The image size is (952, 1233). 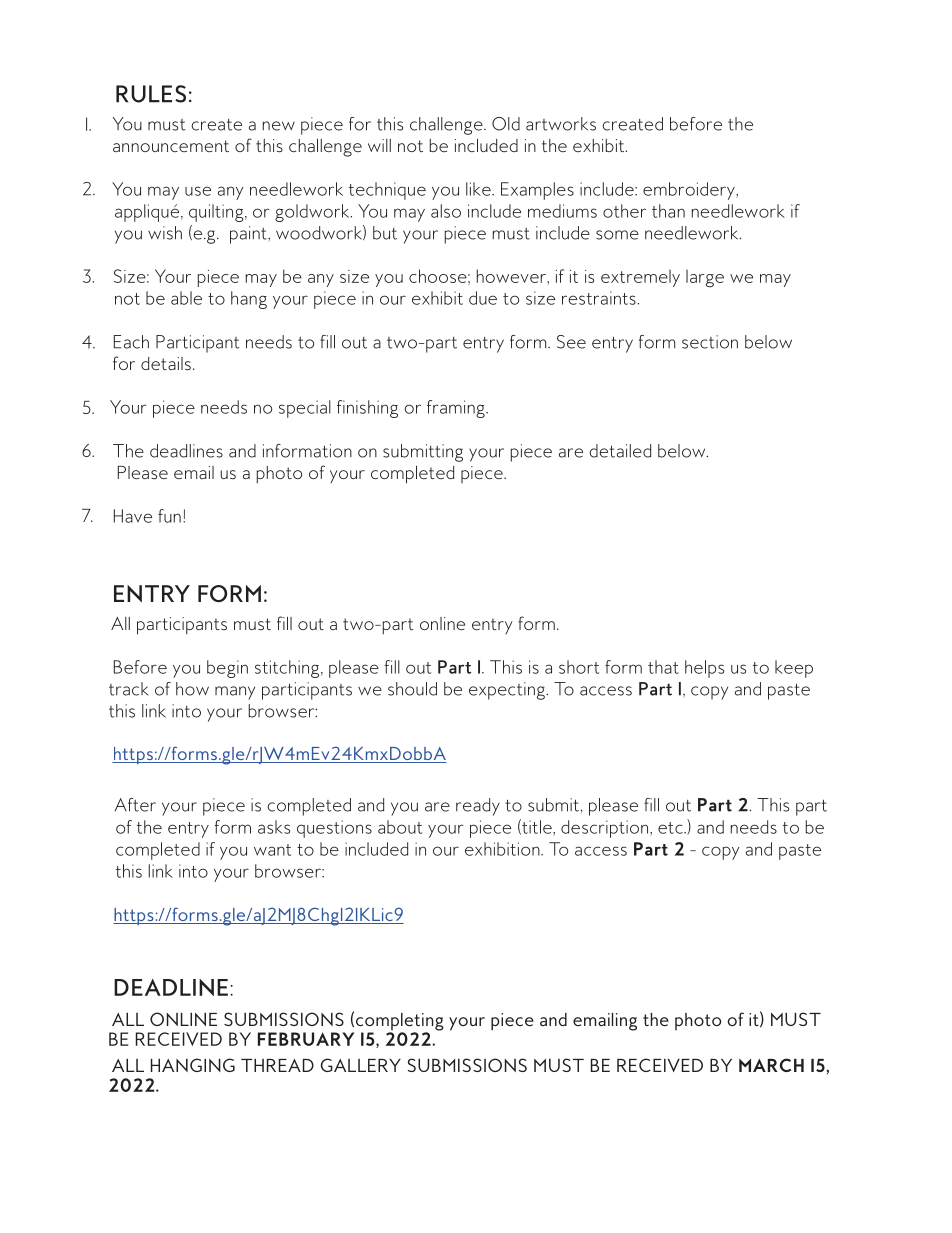 What do you see at coordinates (704, 669) in the screenshot?
I see `helps` at bounding box center [704, 669].
